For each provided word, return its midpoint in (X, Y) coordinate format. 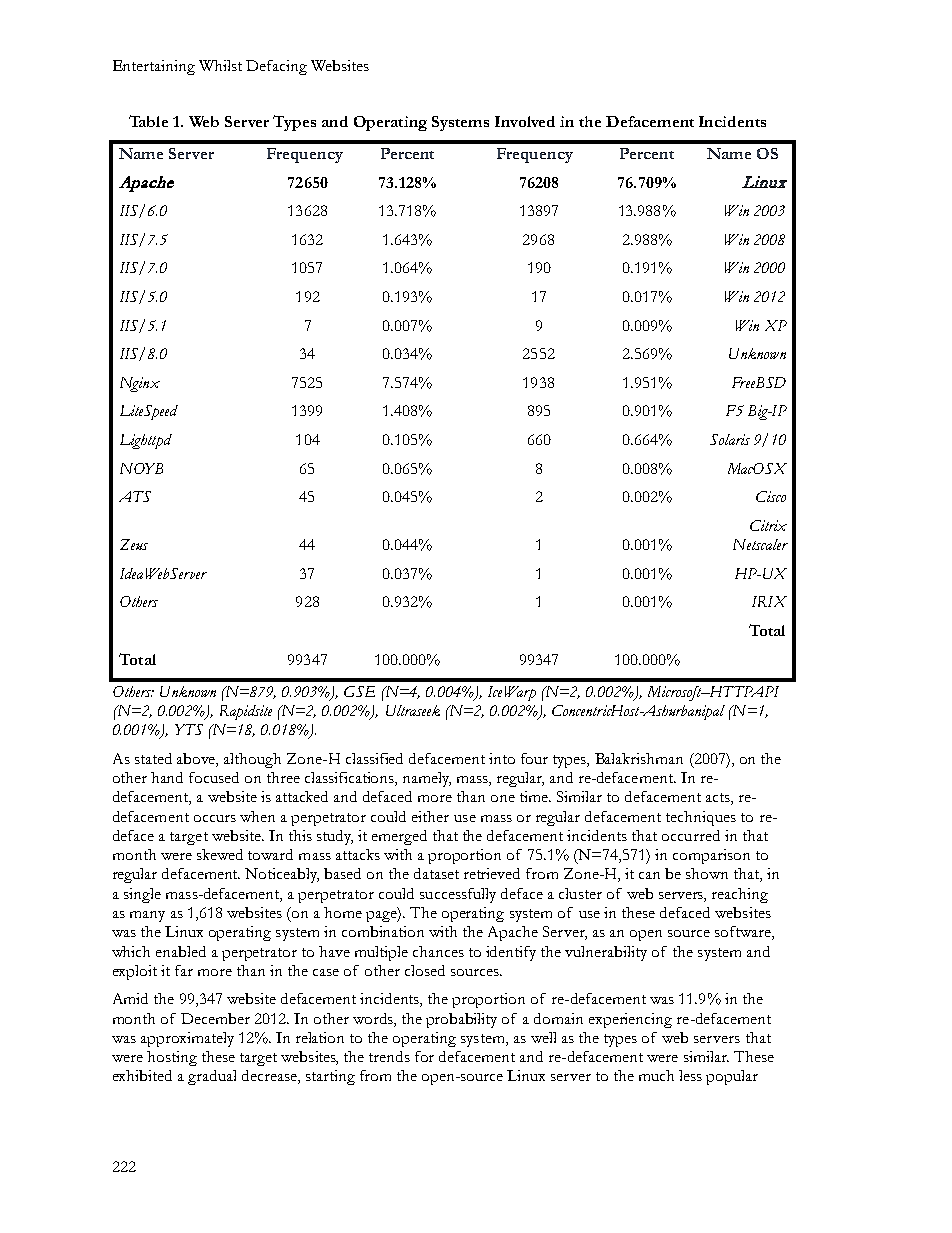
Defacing (276, 67)
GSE (359, 691)
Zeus (134, 544)
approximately (187, 1039)
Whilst (220, 65)
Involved (525, 121)
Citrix (768, 525)
